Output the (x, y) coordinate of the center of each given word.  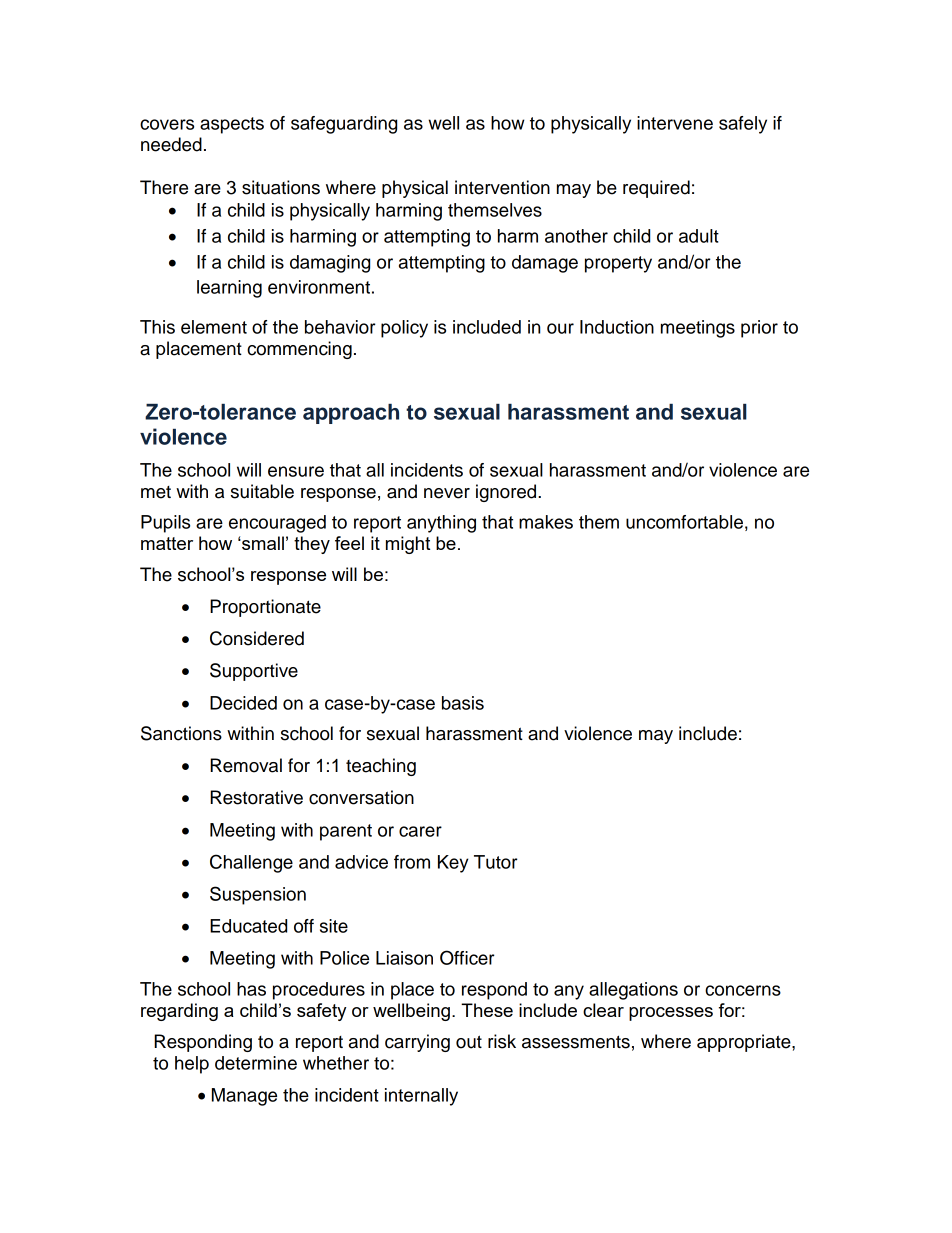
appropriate (745, 1043)
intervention (502, 187)
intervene (675, 123)
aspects (232, 125)
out (469, 1042)
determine (256, 1063)
